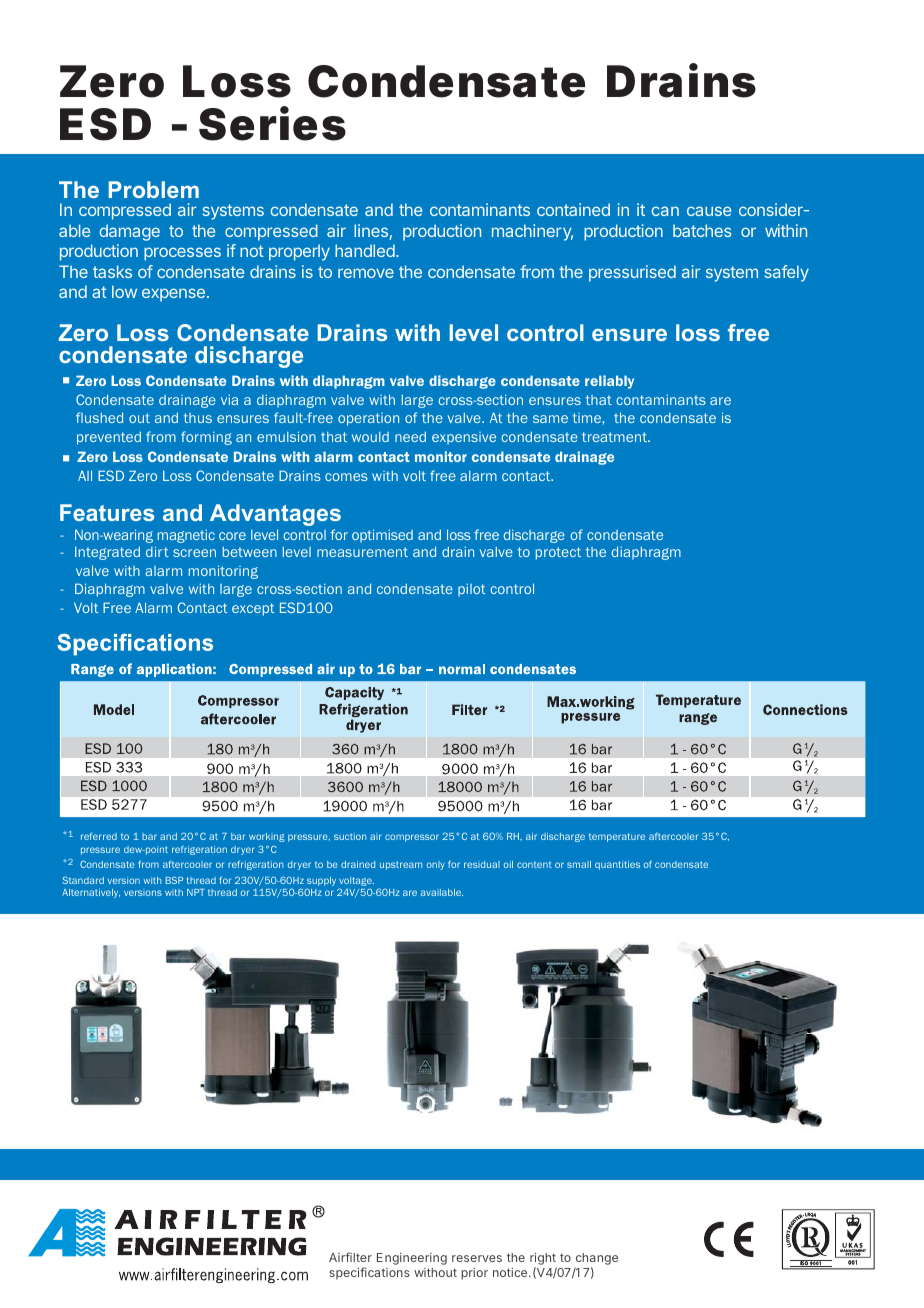 This screenshot has width=924, height=1308. Describe the element at coordinates (197, 418) in the screenshot. I see `thus` at that location.
